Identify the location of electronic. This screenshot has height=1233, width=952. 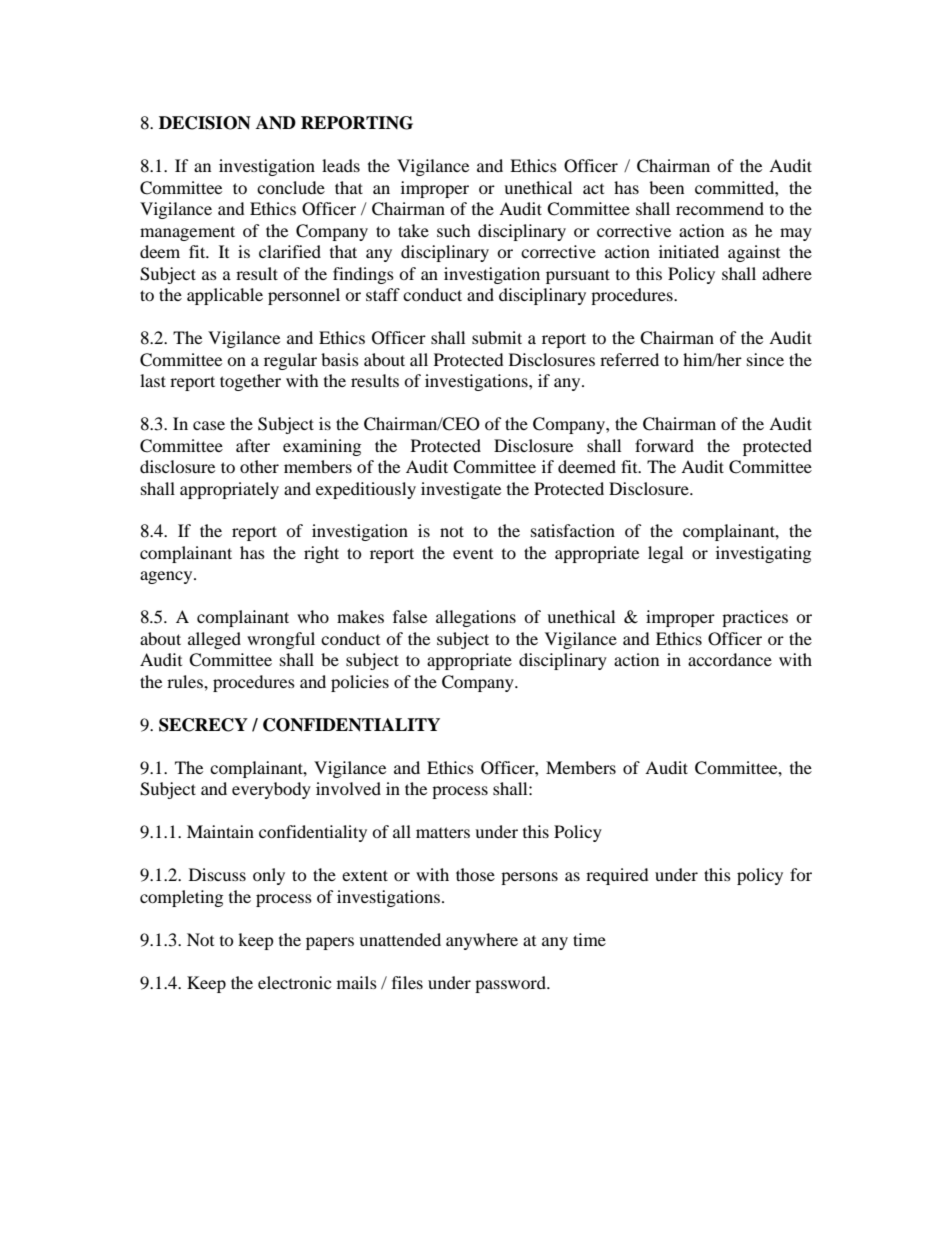
(294, 982).
